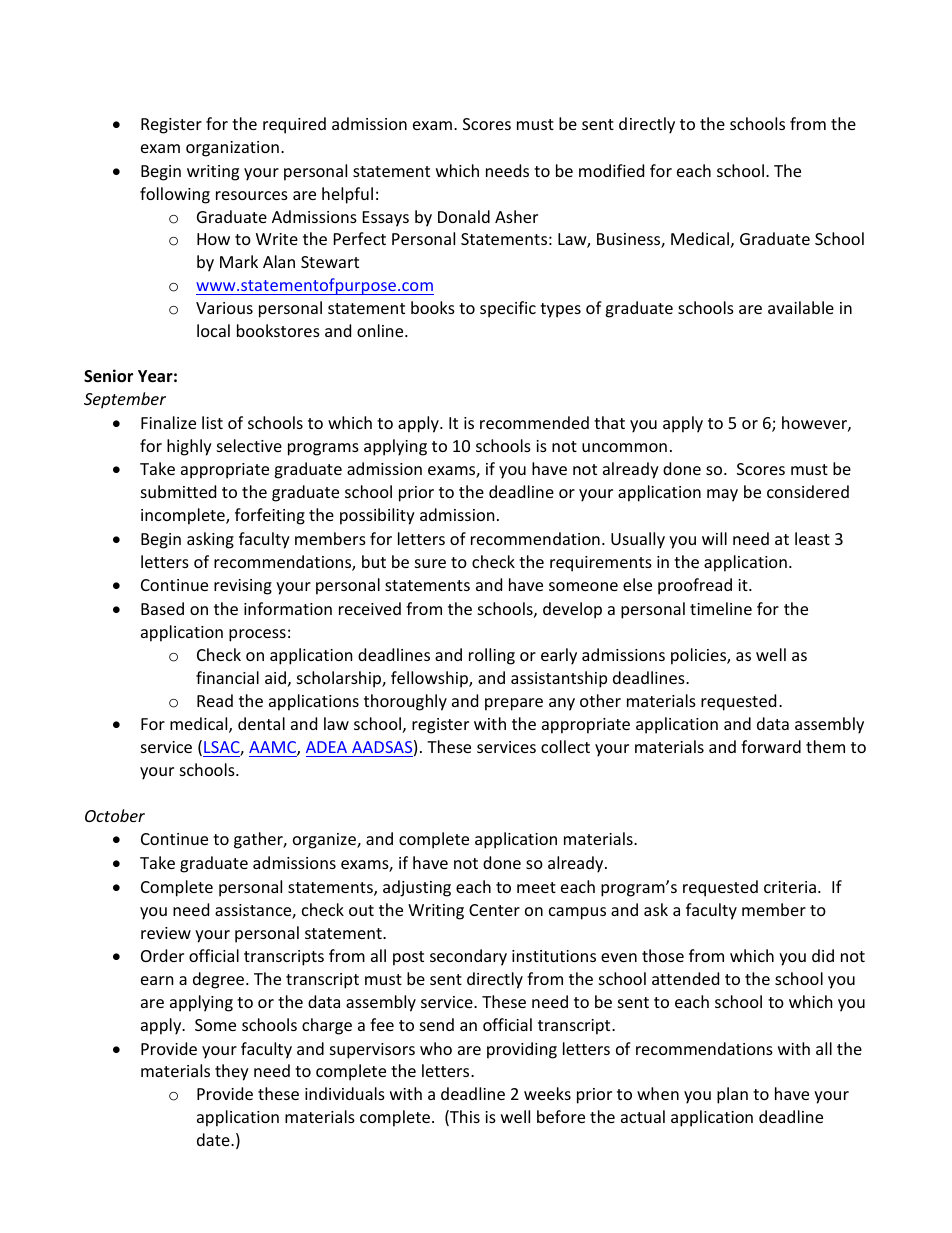 This screenshot has height=1233, width=952. Describe the element at coordinates (534, 422) in the screenshot. I see `recommended` at that location.
